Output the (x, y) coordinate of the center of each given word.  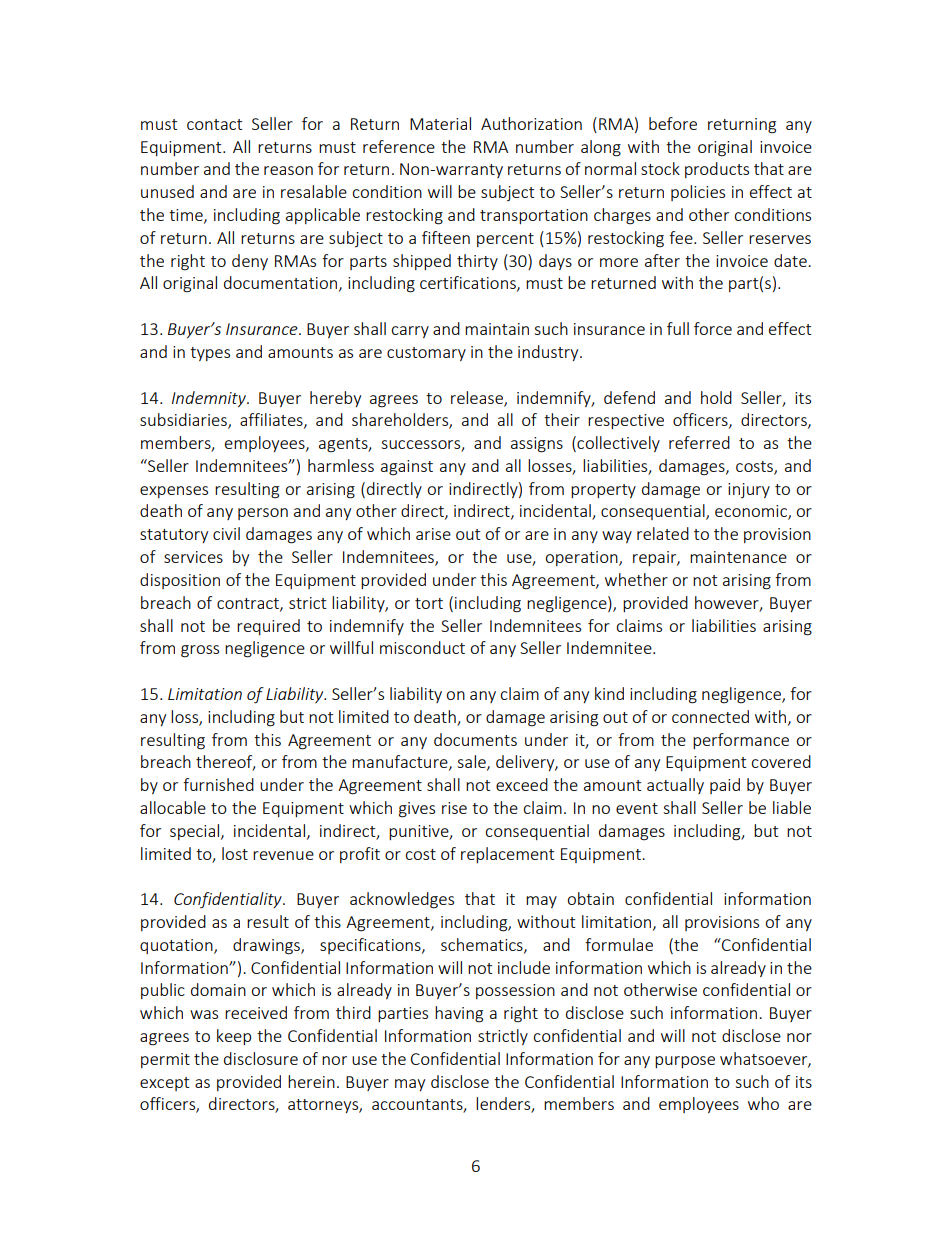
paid (725, 786)
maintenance (738, 557)
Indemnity (210, 399)
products (717, 170)
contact (214, 124)
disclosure (261, 1058)
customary (426, 354)
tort (429, 603)
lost (235, 853)
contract (249, 604)
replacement (507, 855)
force (713, 328)
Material (440, 123)
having (459, 1014)
